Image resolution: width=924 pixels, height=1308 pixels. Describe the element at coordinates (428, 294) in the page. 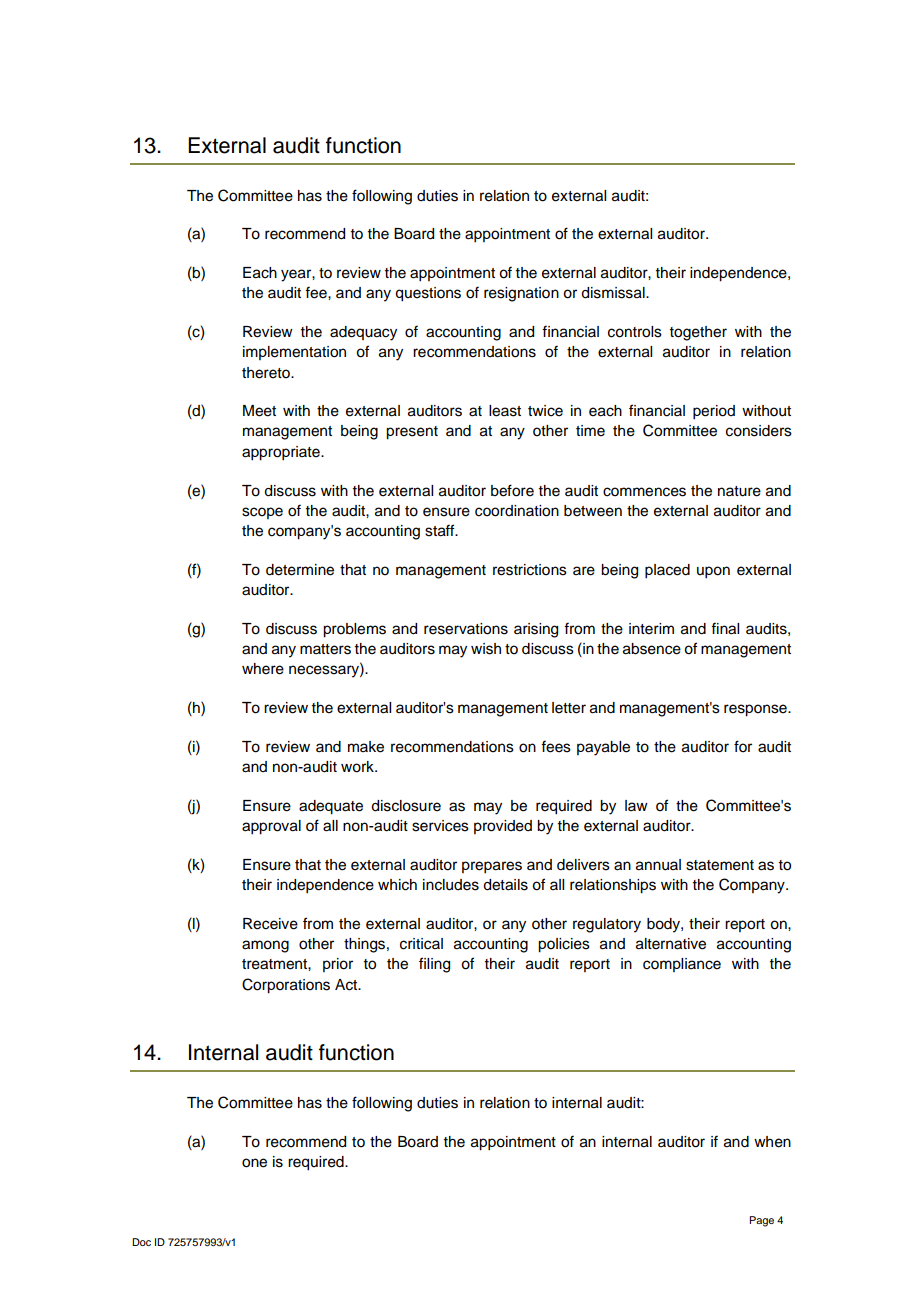

I see `questions` at that location.
